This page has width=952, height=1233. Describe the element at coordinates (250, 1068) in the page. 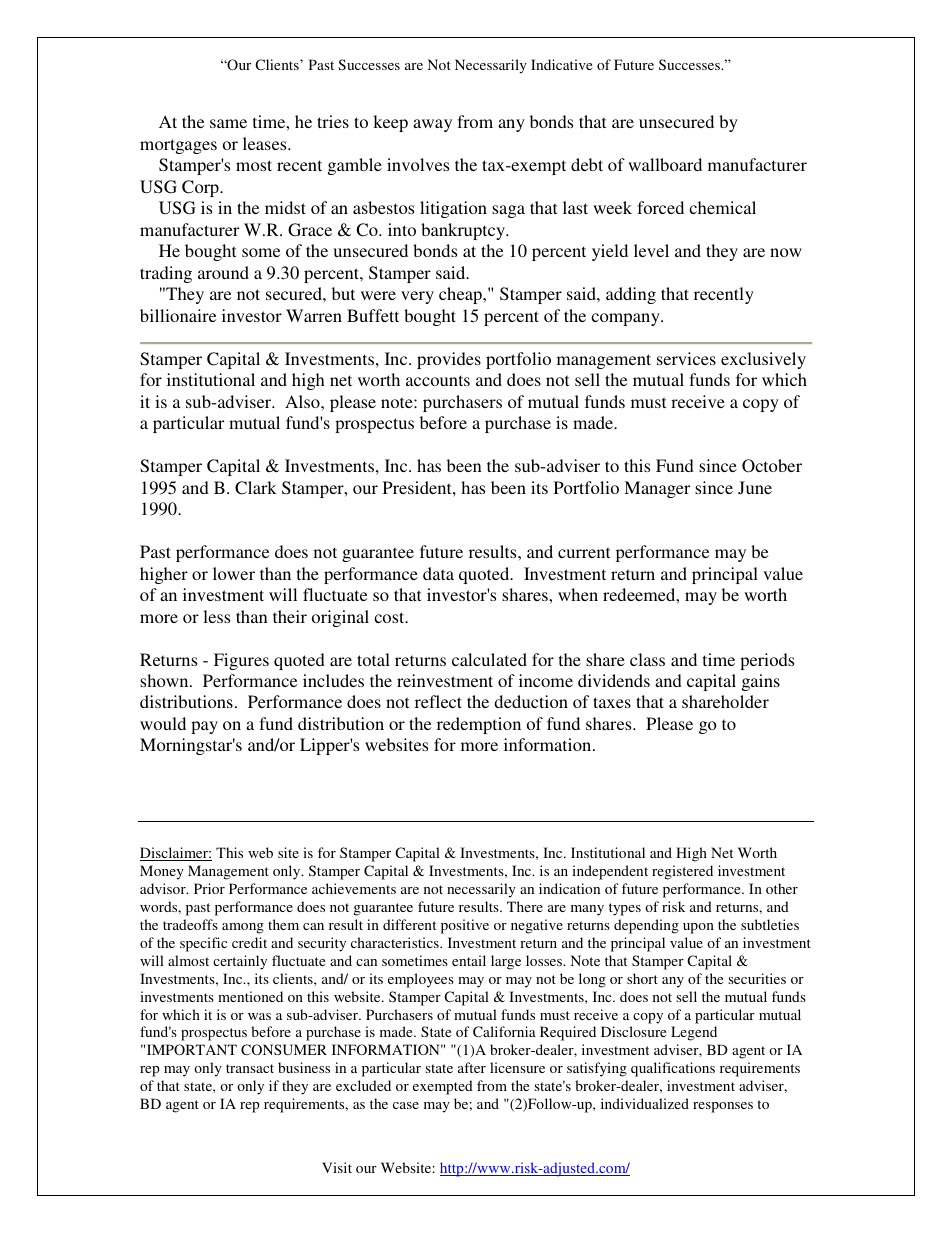

I see `transact` at that location.
